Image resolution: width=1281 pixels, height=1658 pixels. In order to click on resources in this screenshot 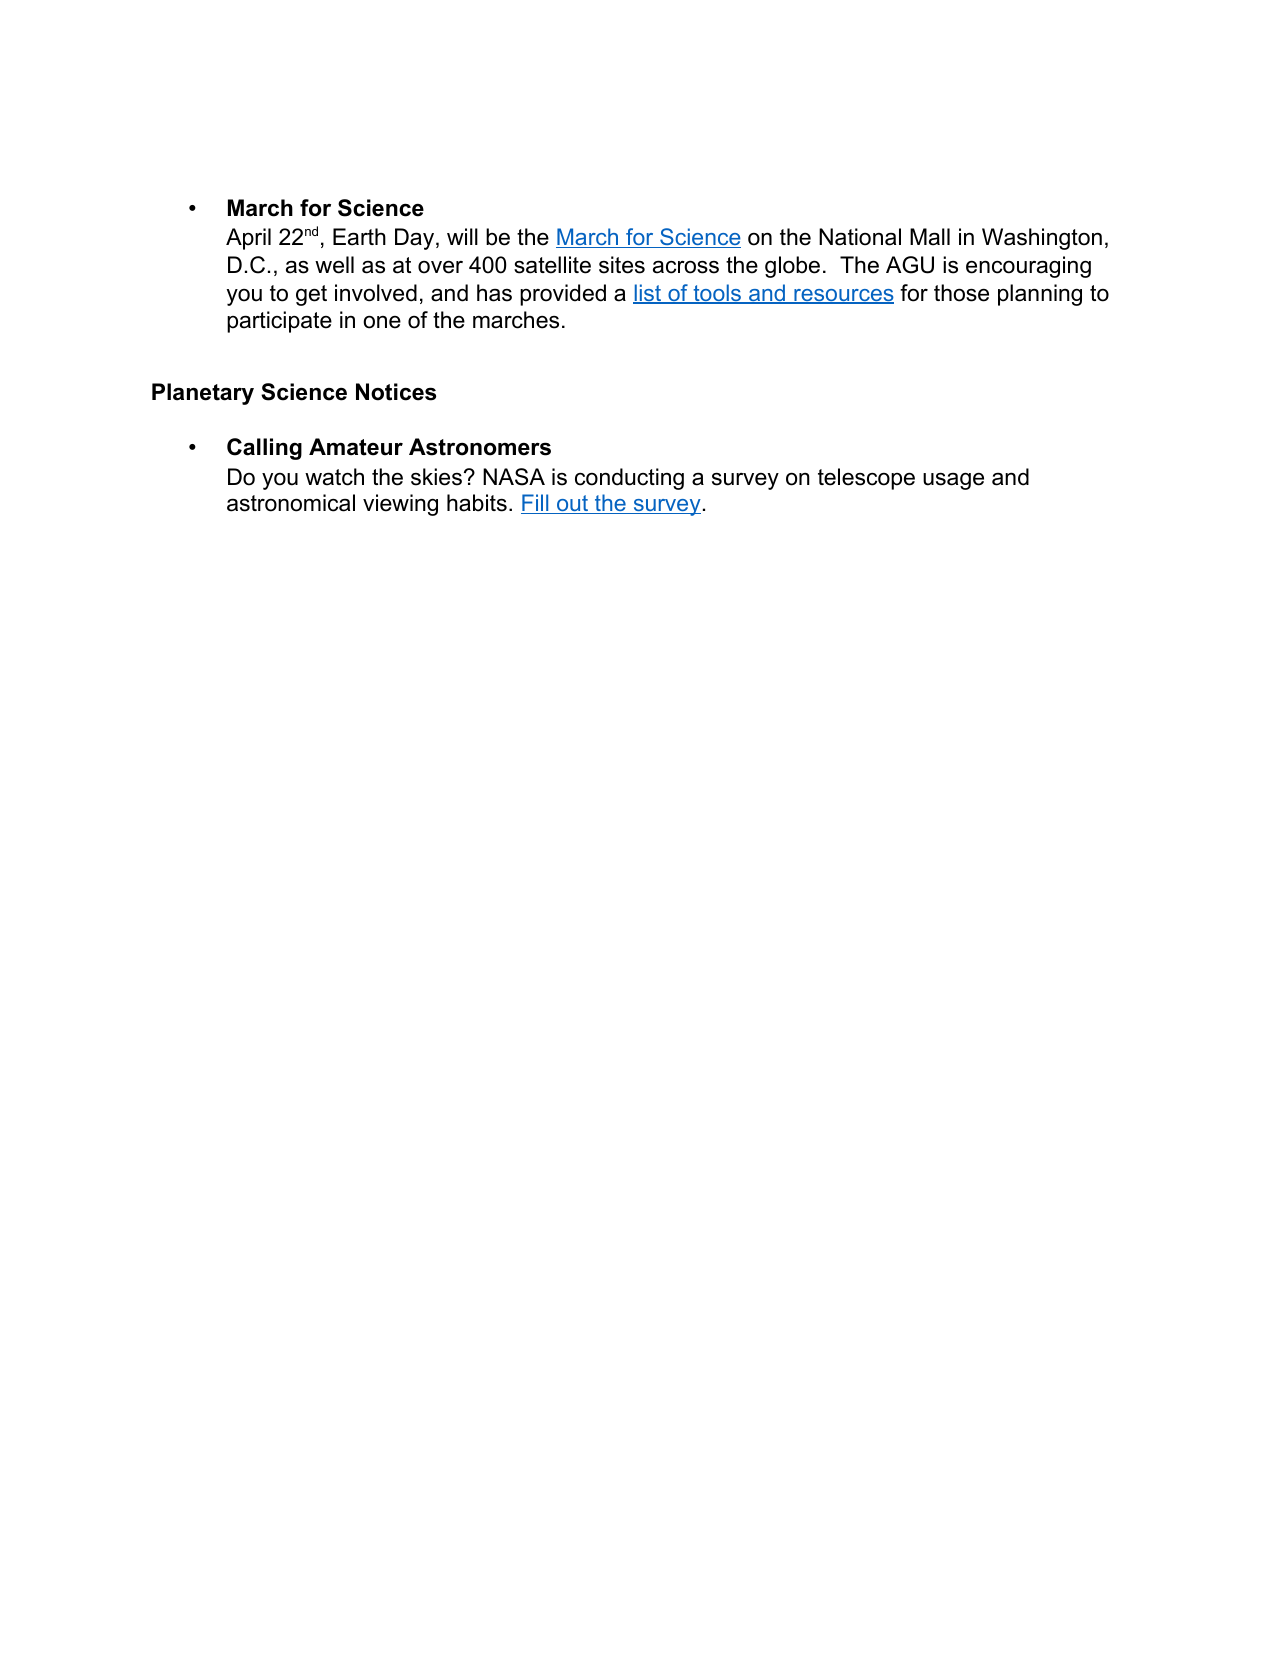, I will do `click(843, 296)`.
